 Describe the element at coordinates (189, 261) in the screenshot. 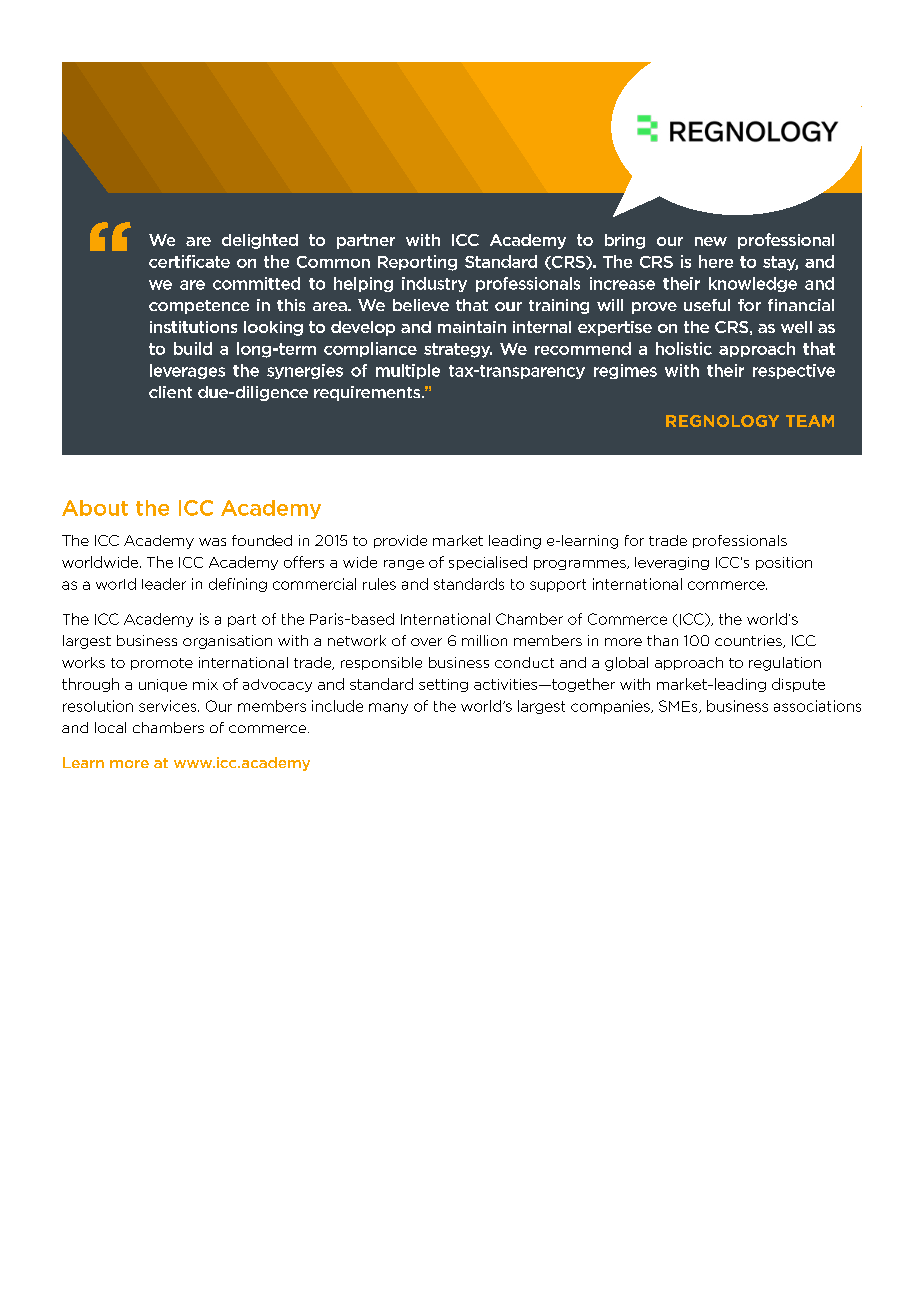

I see `certificate` at that location.
